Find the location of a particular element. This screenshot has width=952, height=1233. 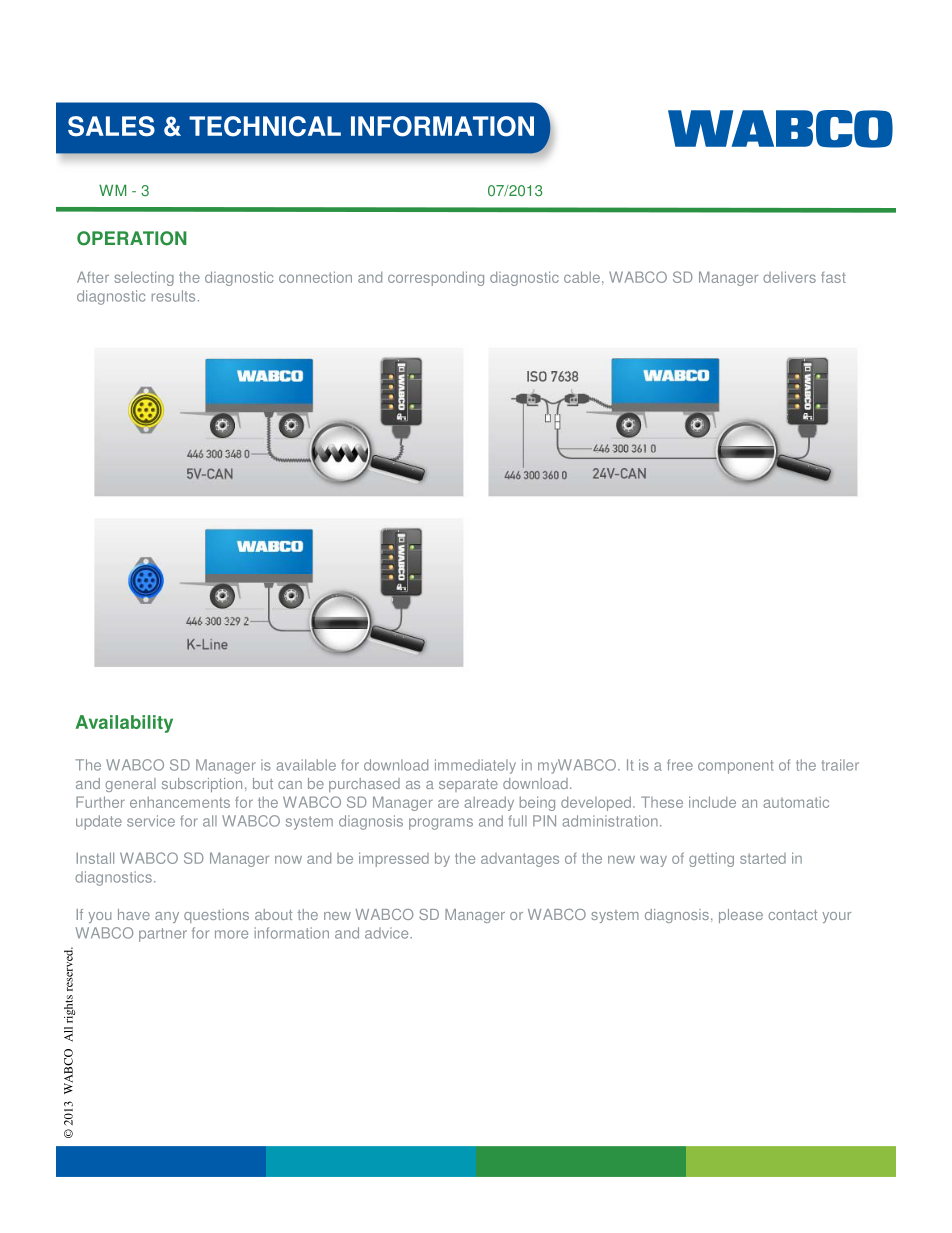

results is located at coordinates (173, 296).
